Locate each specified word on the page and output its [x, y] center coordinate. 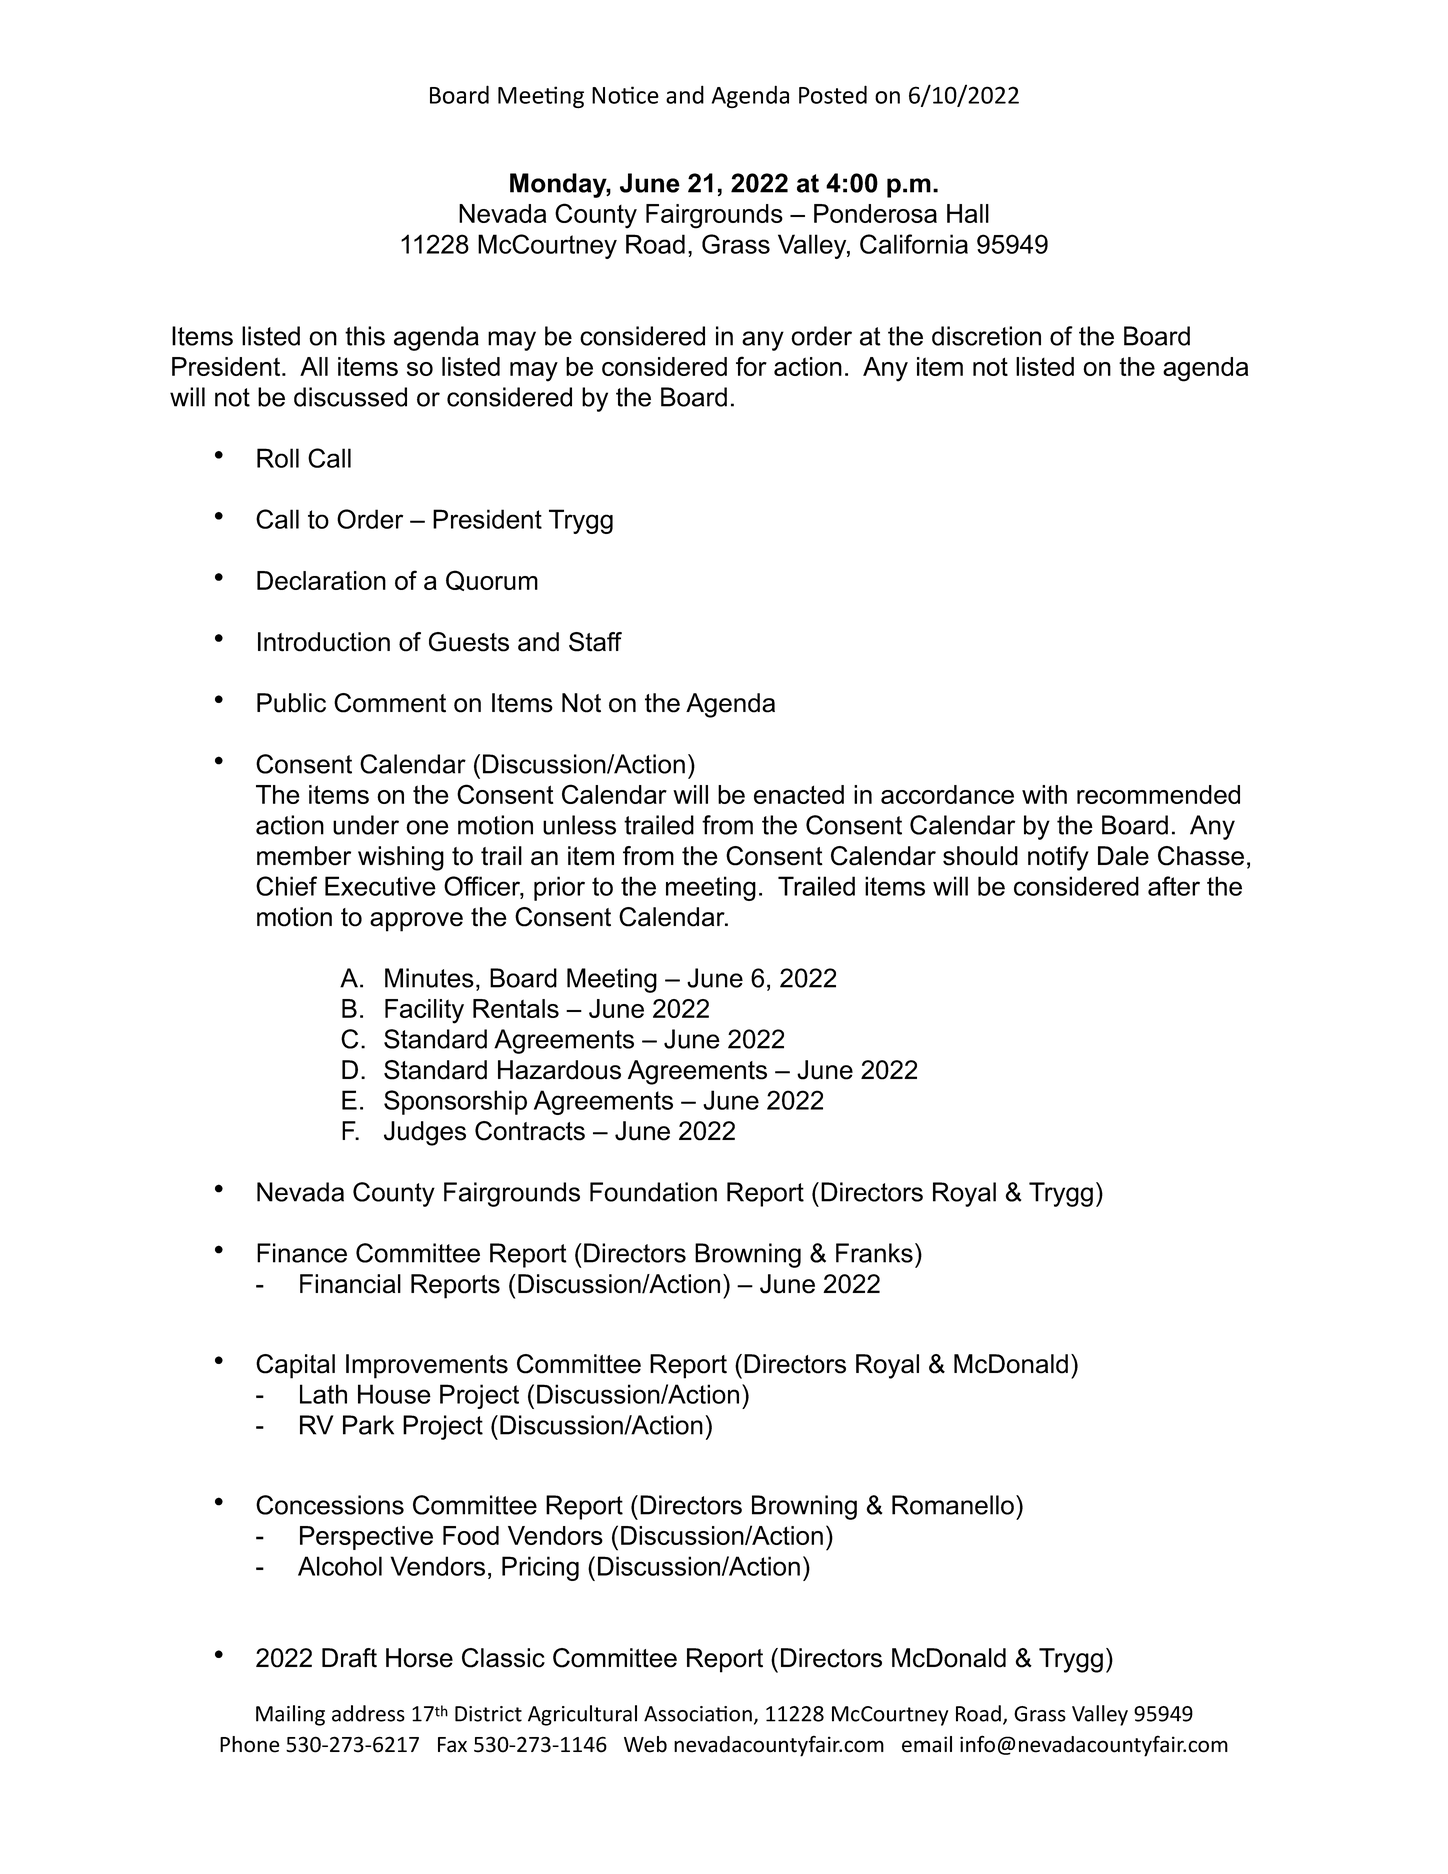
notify [1058, 858]
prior [559, 888]
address [368, 1713]
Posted [833, 94]
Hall [968, 213]
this [365, 336]
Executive [380, 886]
